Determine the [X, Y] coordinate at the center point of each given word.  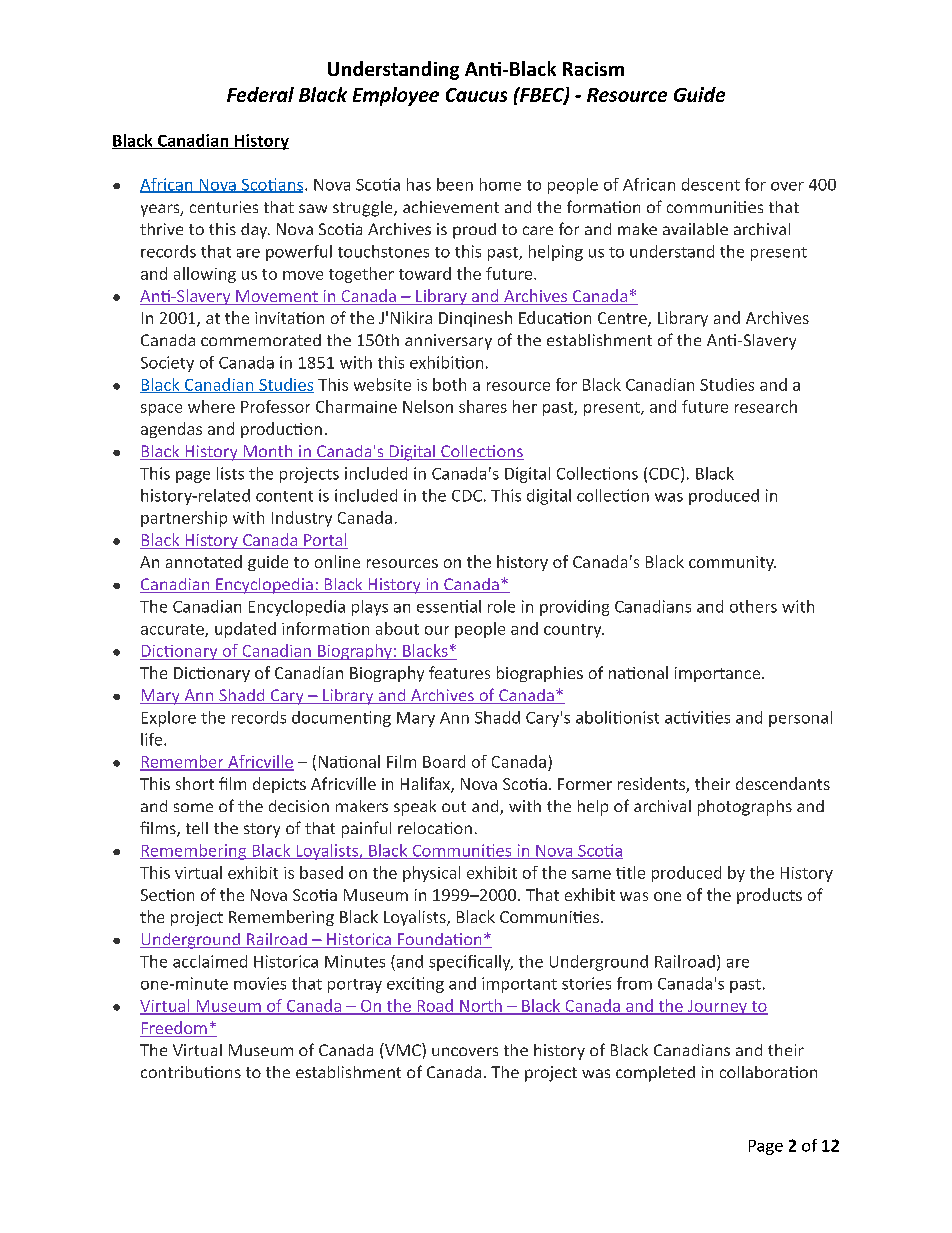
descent [711, 184]
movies [260, 983]
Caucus [476, 95]
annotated [204, 561]
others [753, 606]
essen [438, 608]
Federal [260, 94]
